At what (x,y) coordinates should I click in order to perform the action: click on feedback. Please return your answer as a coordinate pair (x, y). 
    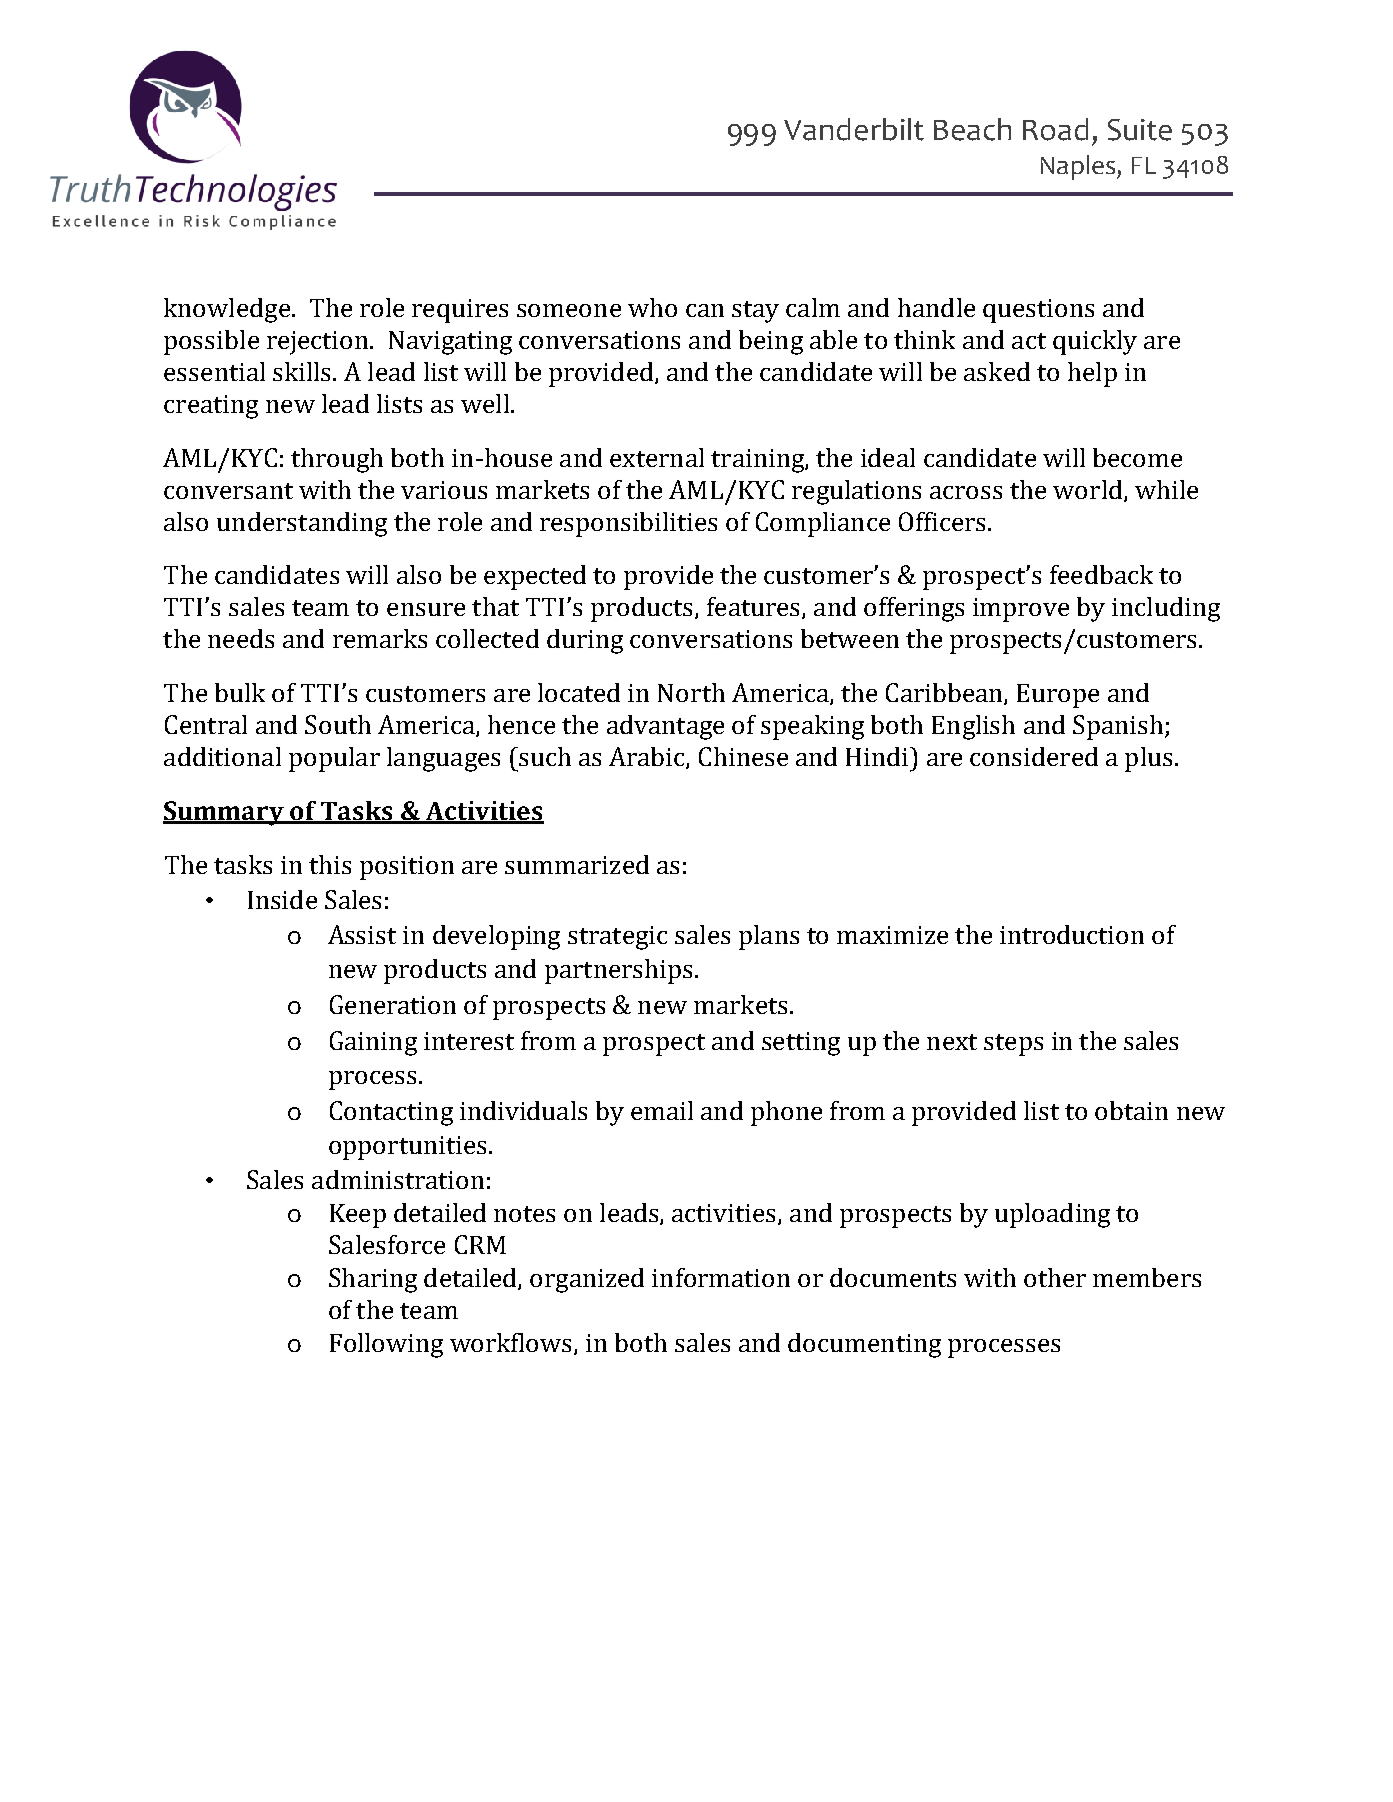
    Looking at the image, I should click on (1101, 574).
